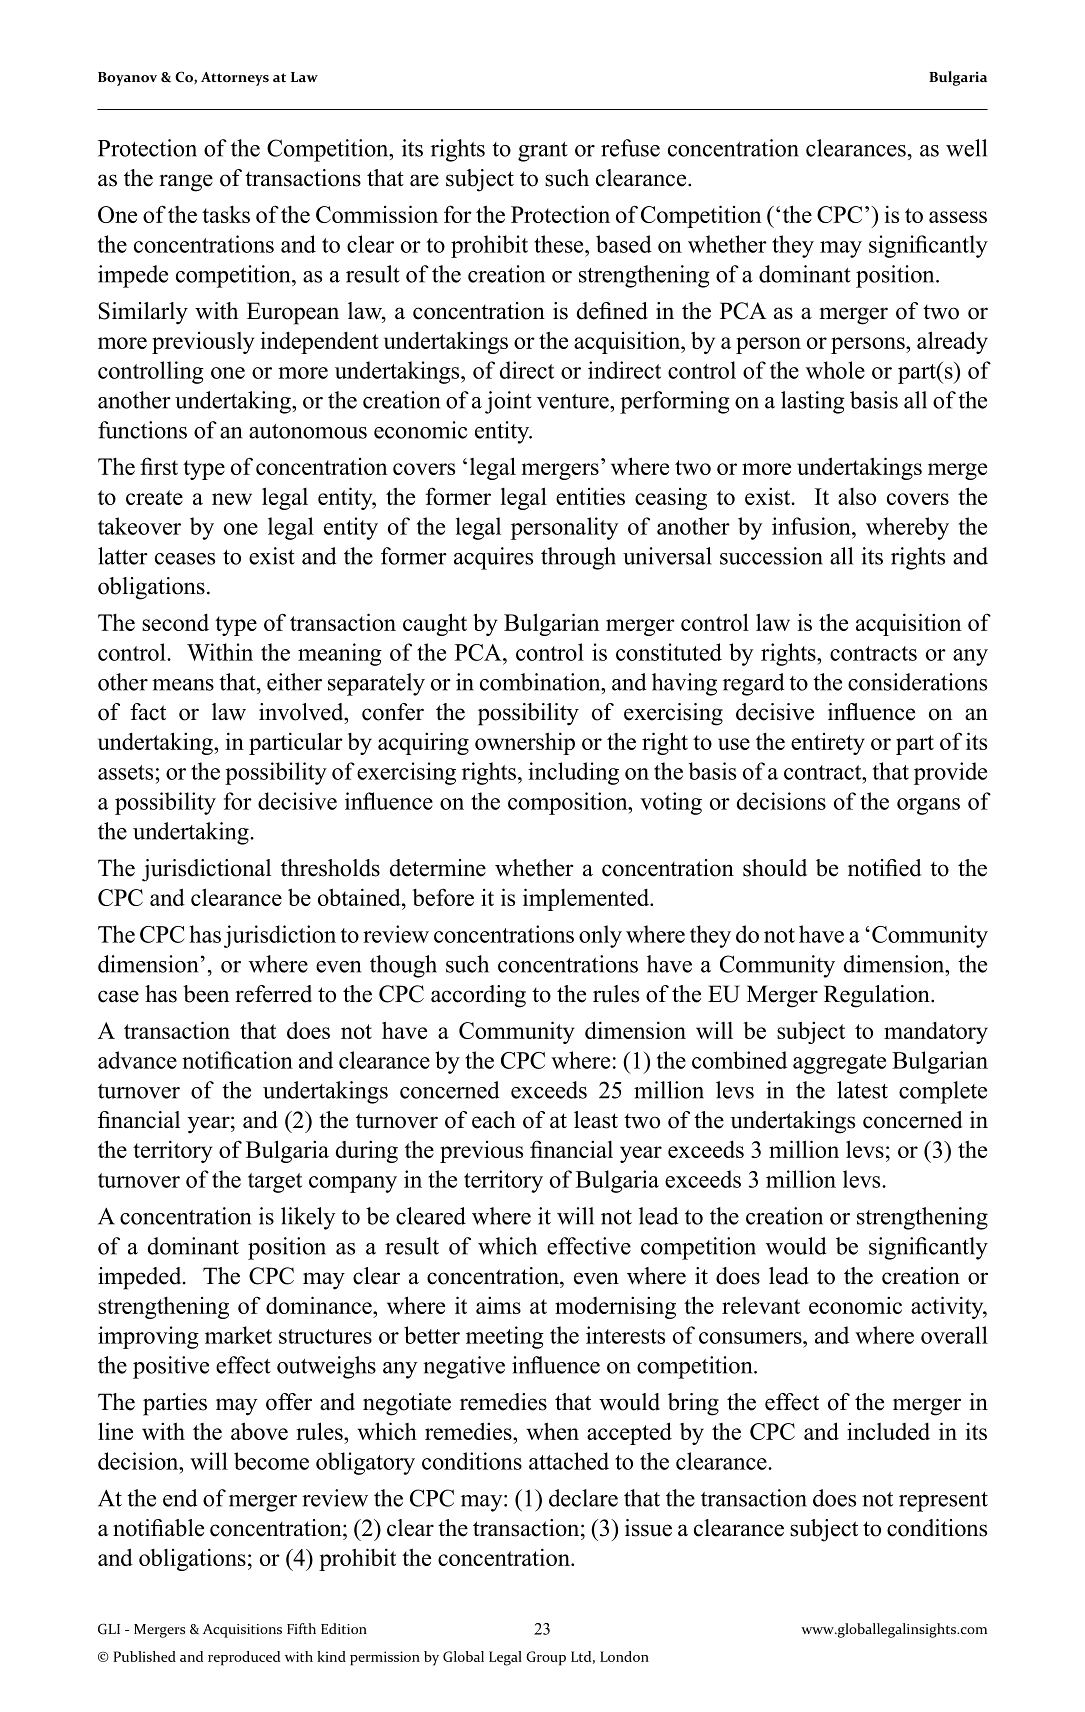 The image size is (1085, 1712). What do you see at coordinates (244, 1658) in the page?
I see `reproduced` at bounding box center [244, 1658].
